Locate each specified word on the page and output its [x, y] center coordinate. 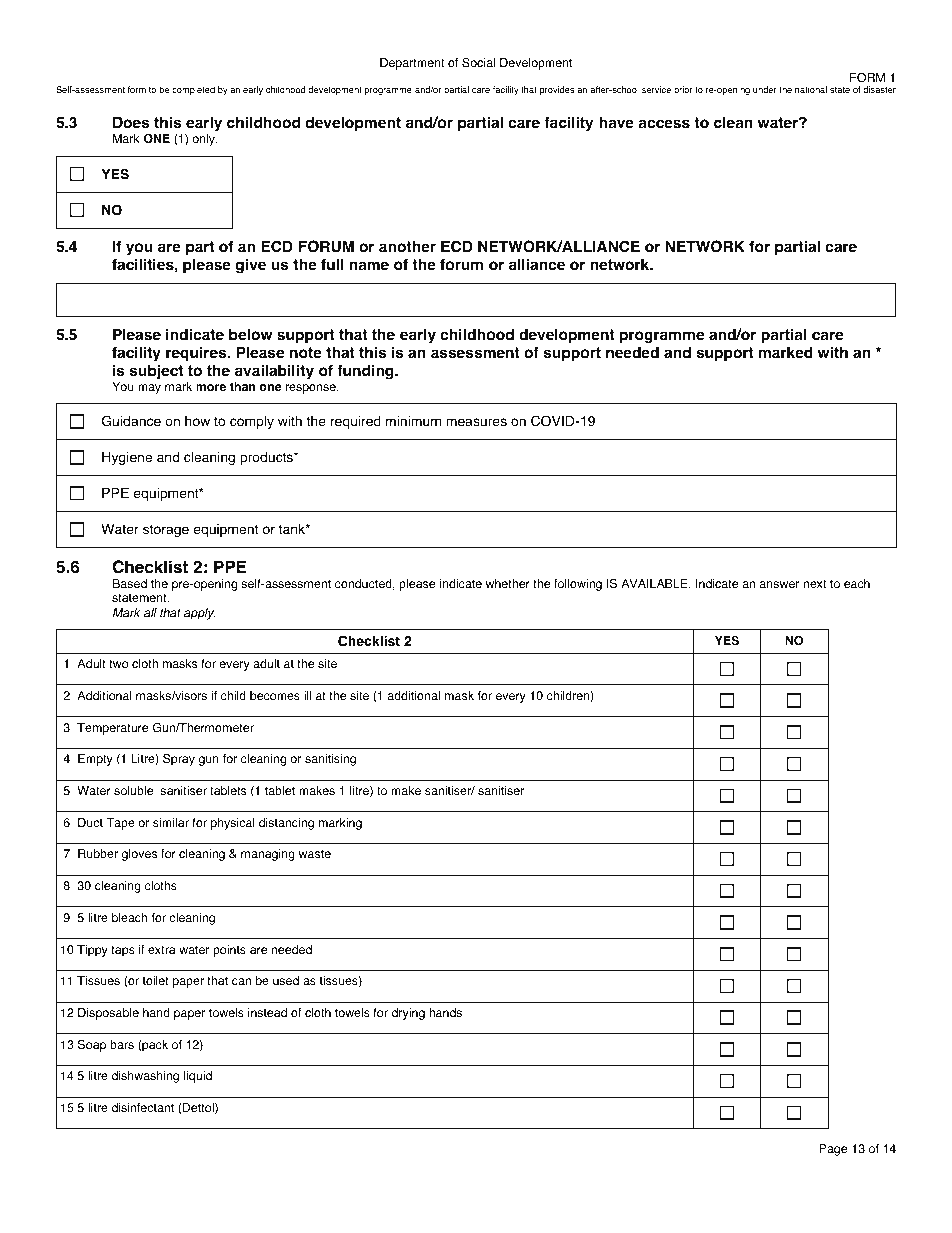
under [765, 89]
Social [478, 63]
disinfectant [143, 1108]
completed [193, 90]
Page [833, 1150]
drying [408, 1014]
